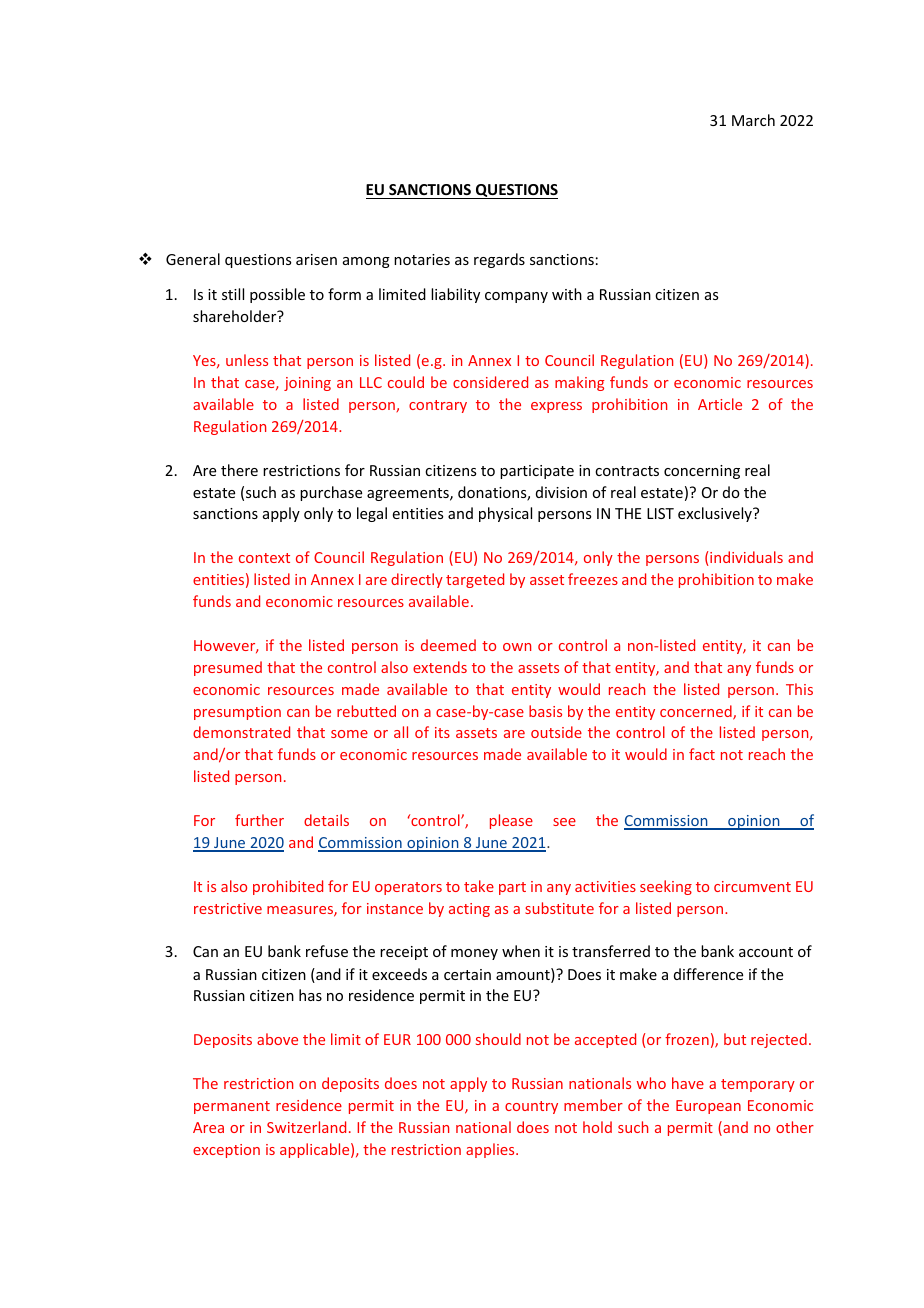  What do you see at coordinates (499, 260) in the screenshot?
I see `regards` at bounding box center [499, 260].
